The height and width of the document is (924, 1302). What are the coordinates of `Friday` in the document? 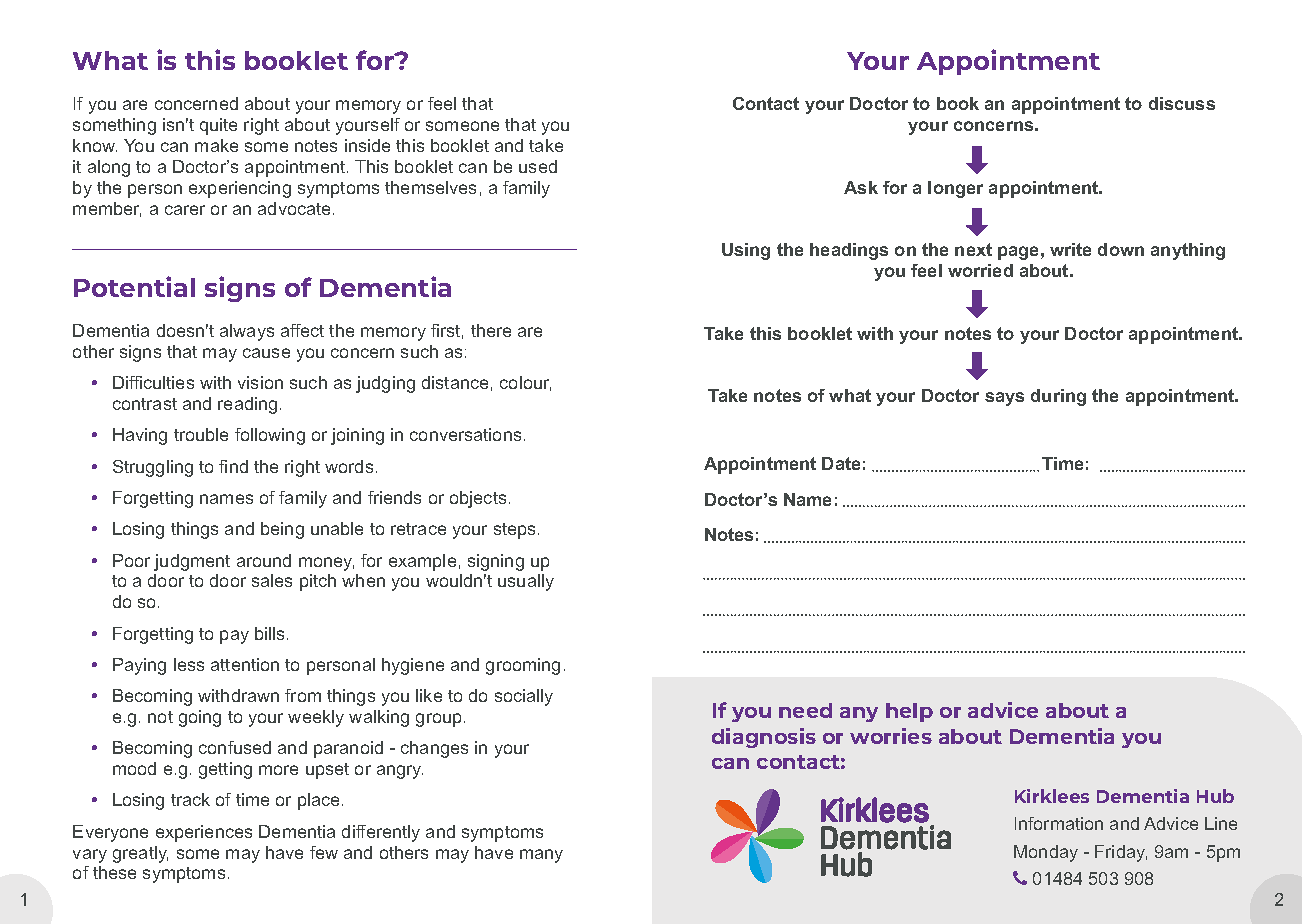 It's located at (1121, 853).
